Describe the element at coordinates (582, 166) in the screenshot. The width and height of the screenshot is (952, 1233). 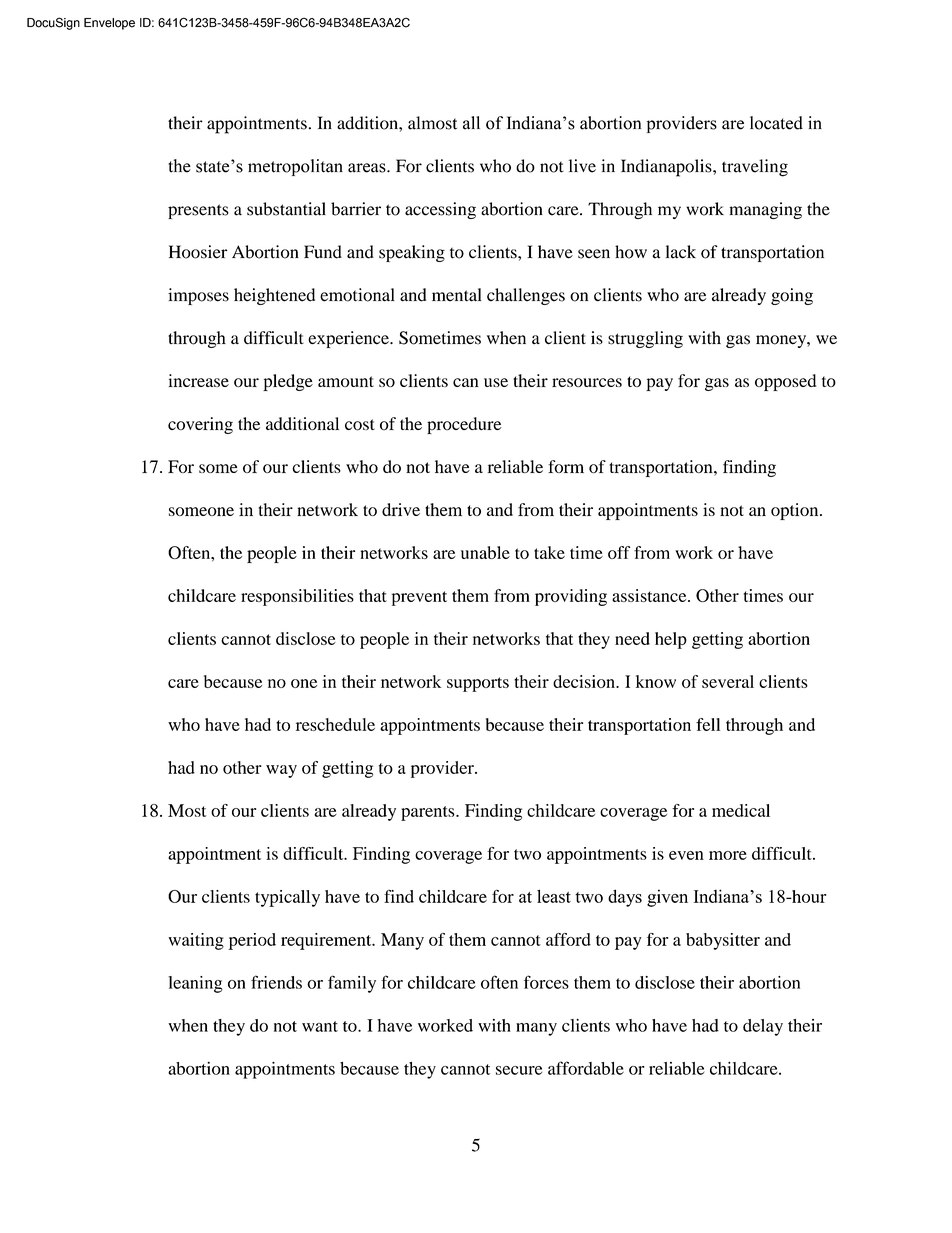
I see `live` at that location.
